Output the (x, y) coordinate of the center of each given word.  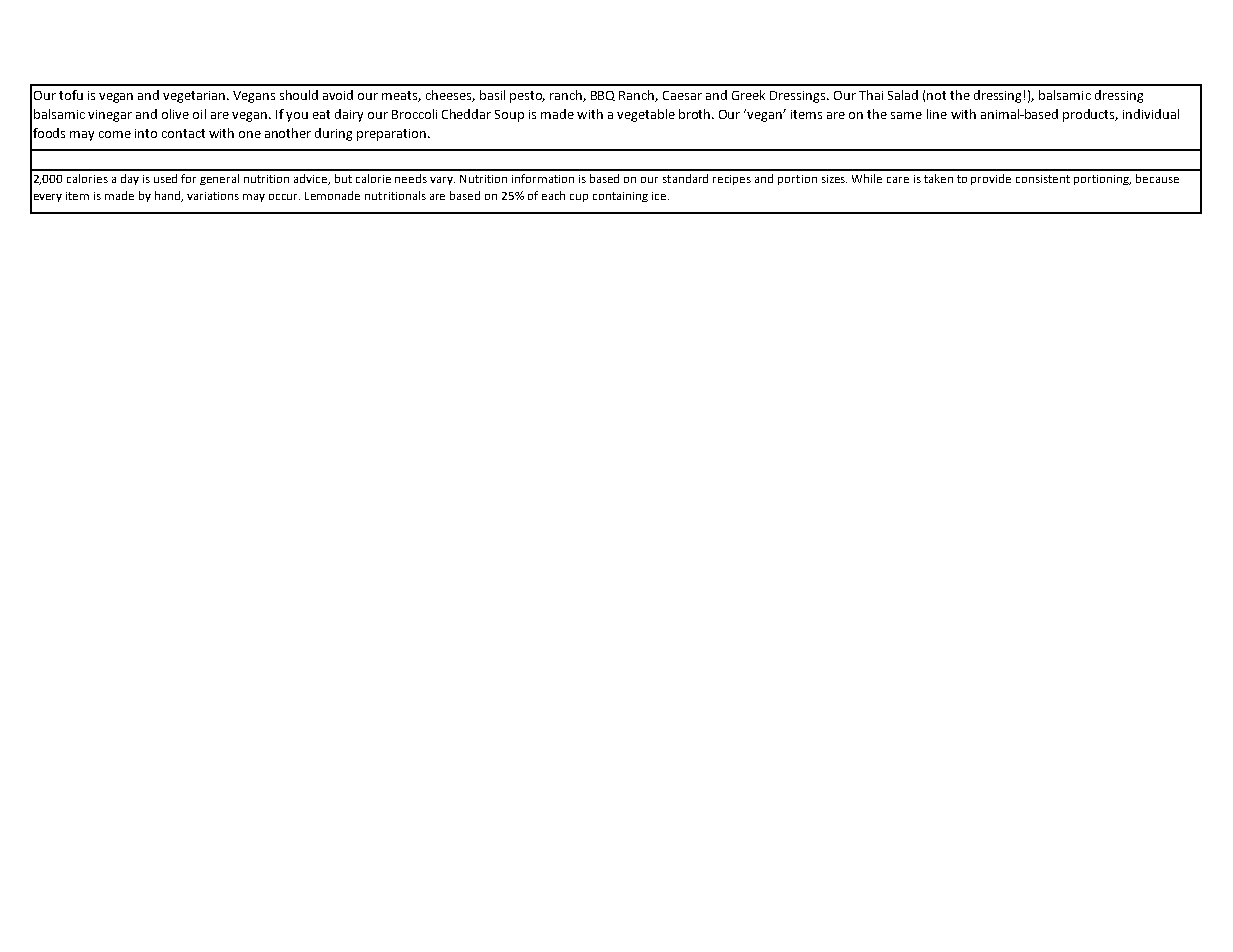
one (250, 134)
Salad (903, 95)
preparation (391, 135)
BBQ (603, 96)
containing (620, 197)
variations (213, 196)
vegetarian (195, 97)
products (1090, 115)
